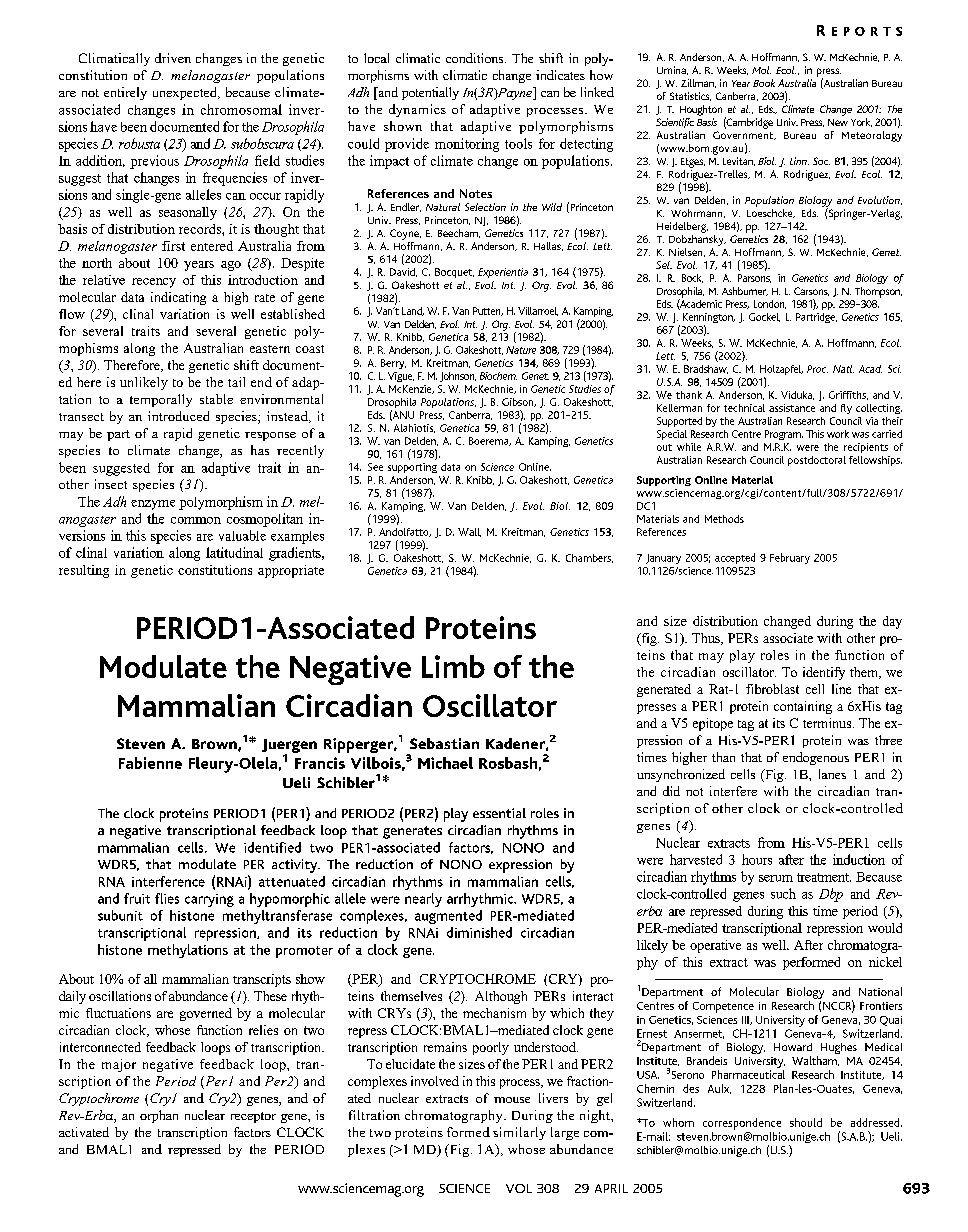 This screenshot has height=1232, width=968. I want to click on Biochem, so click(498, 376).
